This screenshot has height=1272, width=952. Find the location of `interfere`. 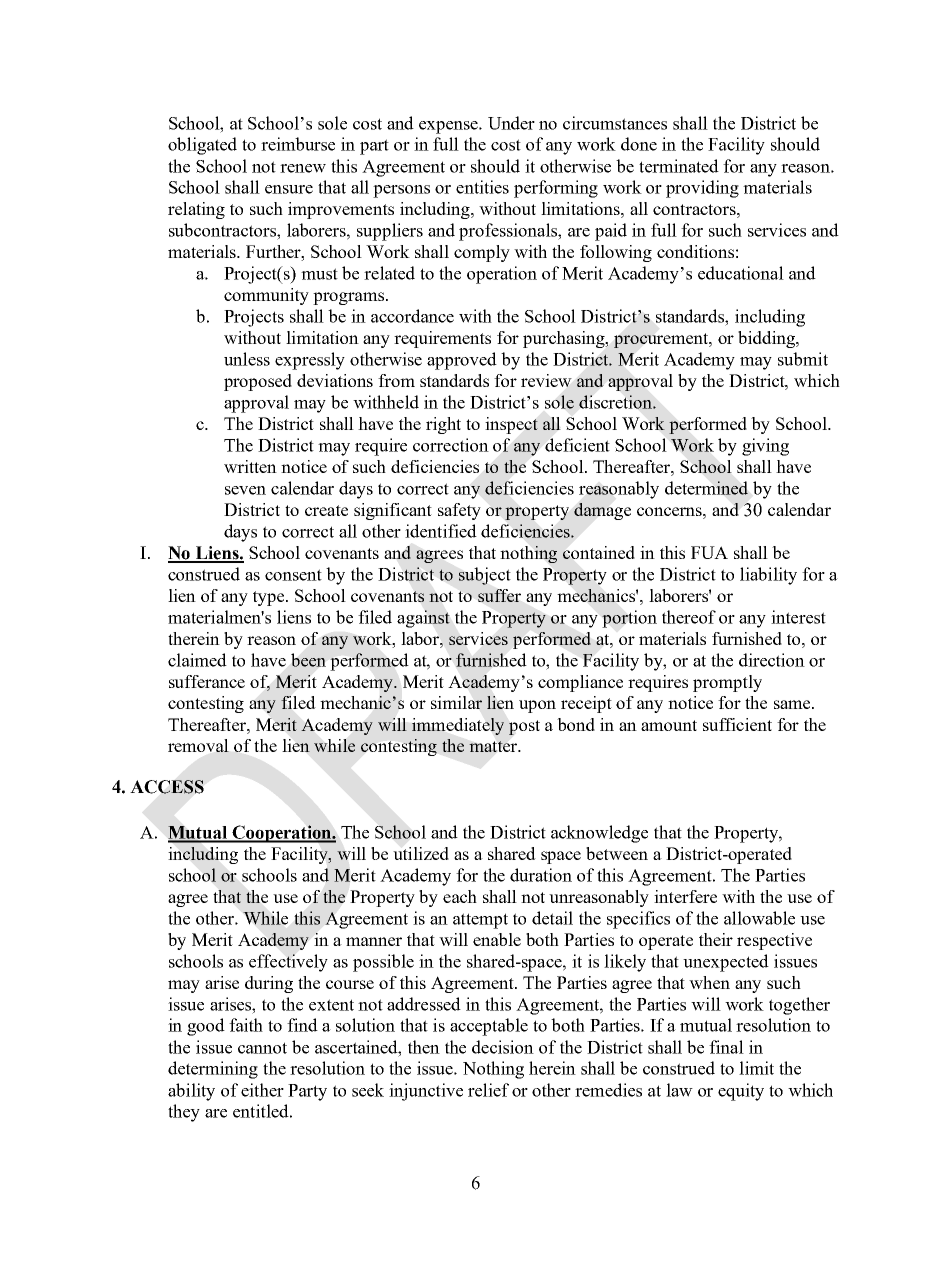

interfere is located at coordinates (685, 896).
